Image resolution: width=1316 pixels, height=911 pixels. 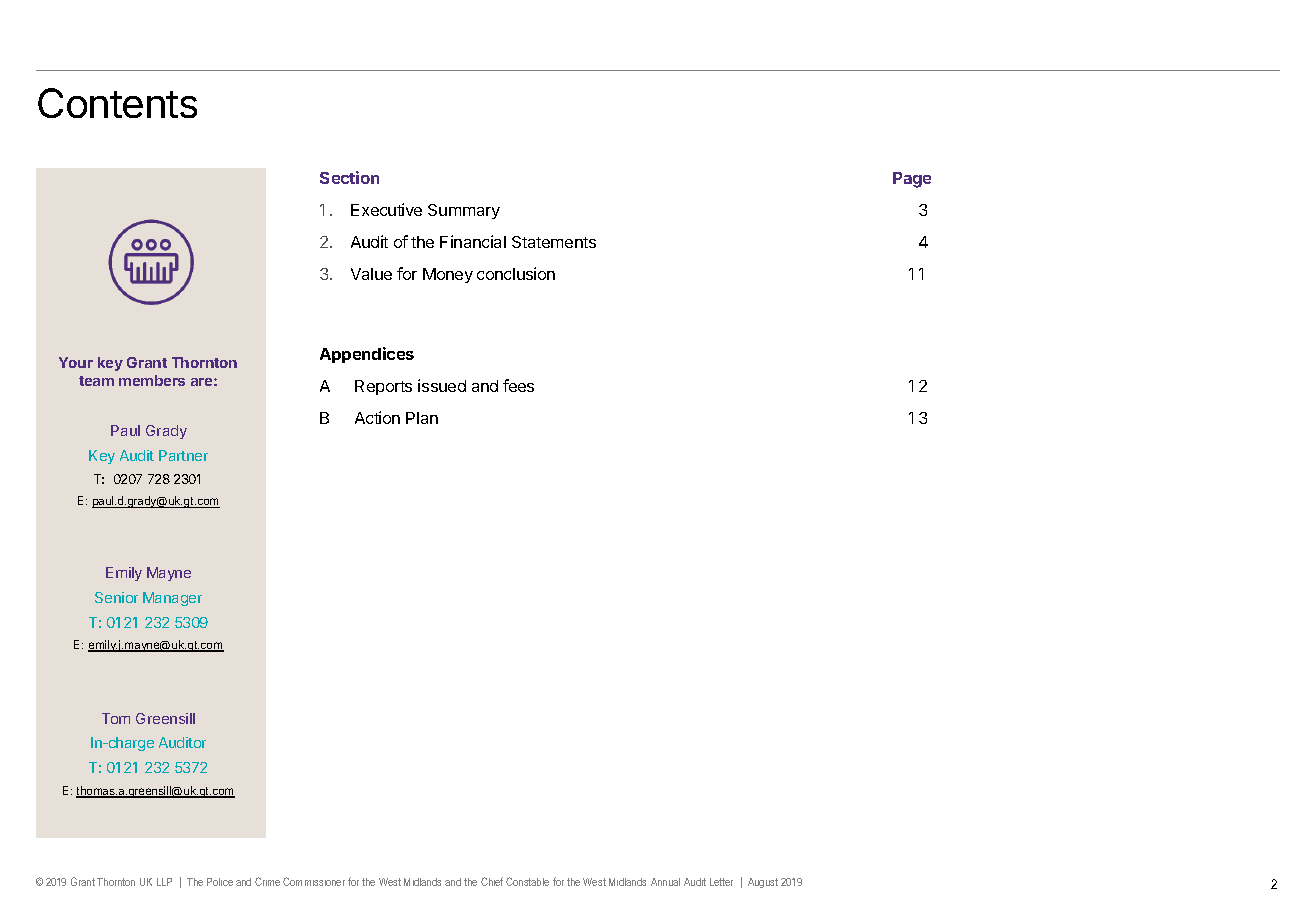 I want to click on Page, so click(x=912, y=180).
